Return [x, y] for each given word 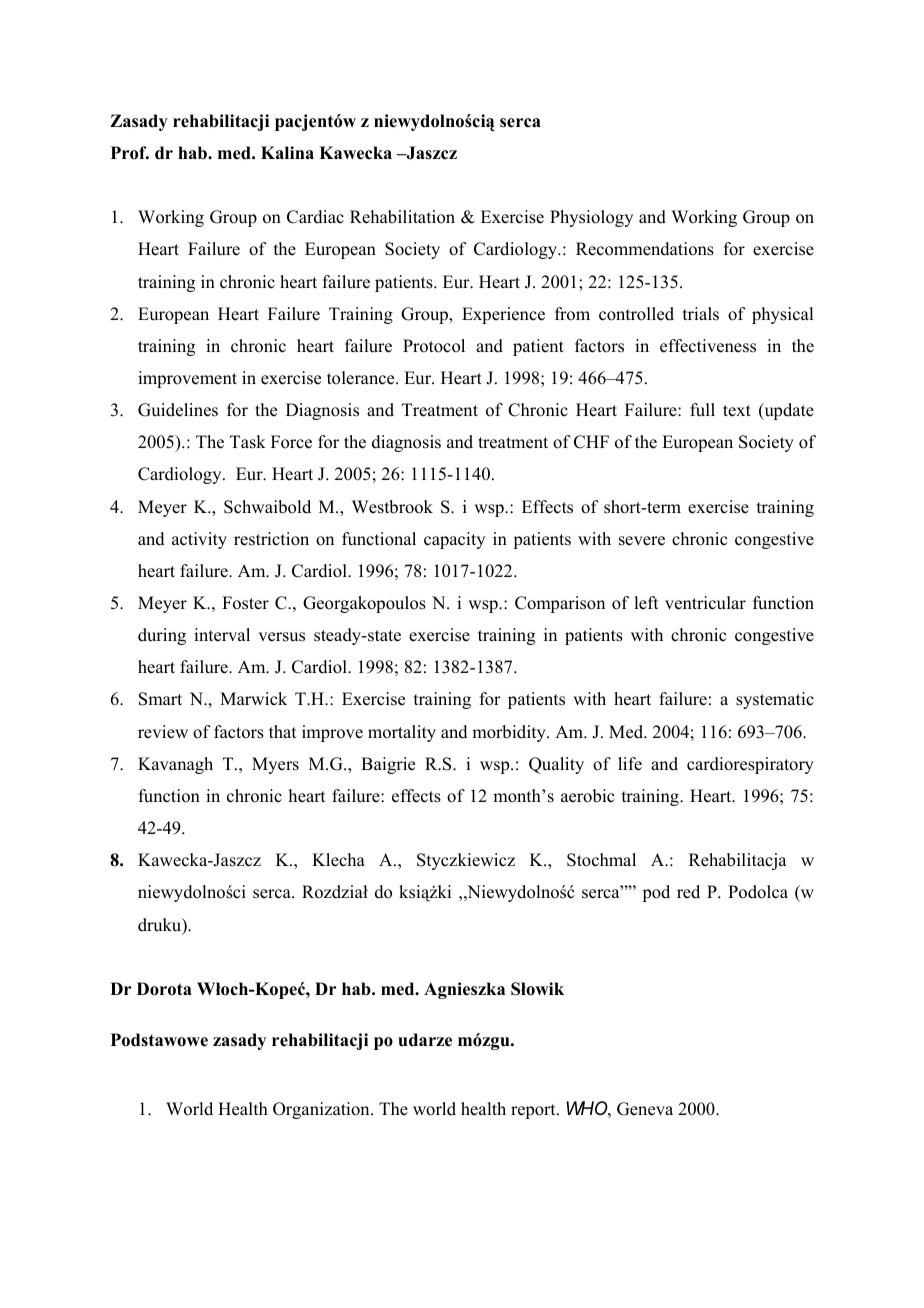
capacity [454, 540]
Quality [556, 765]
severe [642, 541]
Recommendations [645, 249]
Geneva [645, 1109]
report [534, 1111]
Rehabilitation [402, 217]
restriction [271, 539]
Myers [275, 765]
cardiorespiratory [750, 765]
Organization [322, 1110]
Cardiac [315, 217]
